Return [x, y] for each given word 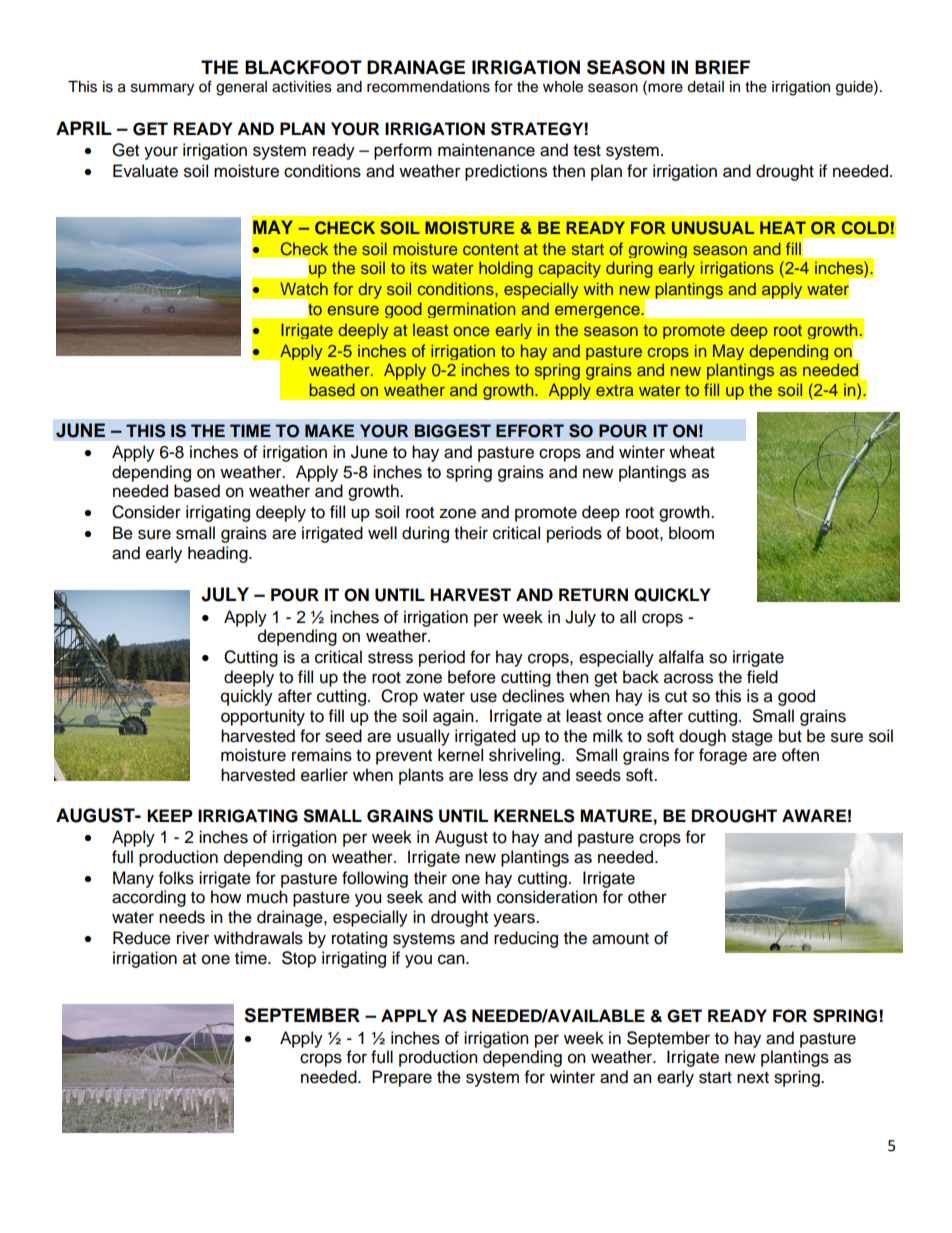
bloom [691, 533]
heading [219, 554]
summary [162, 89]
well [382, 533]
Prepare [402, 1078]
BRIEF [722, 67]
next [753, 1078]
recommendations [428, 87]
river [193, 938]
